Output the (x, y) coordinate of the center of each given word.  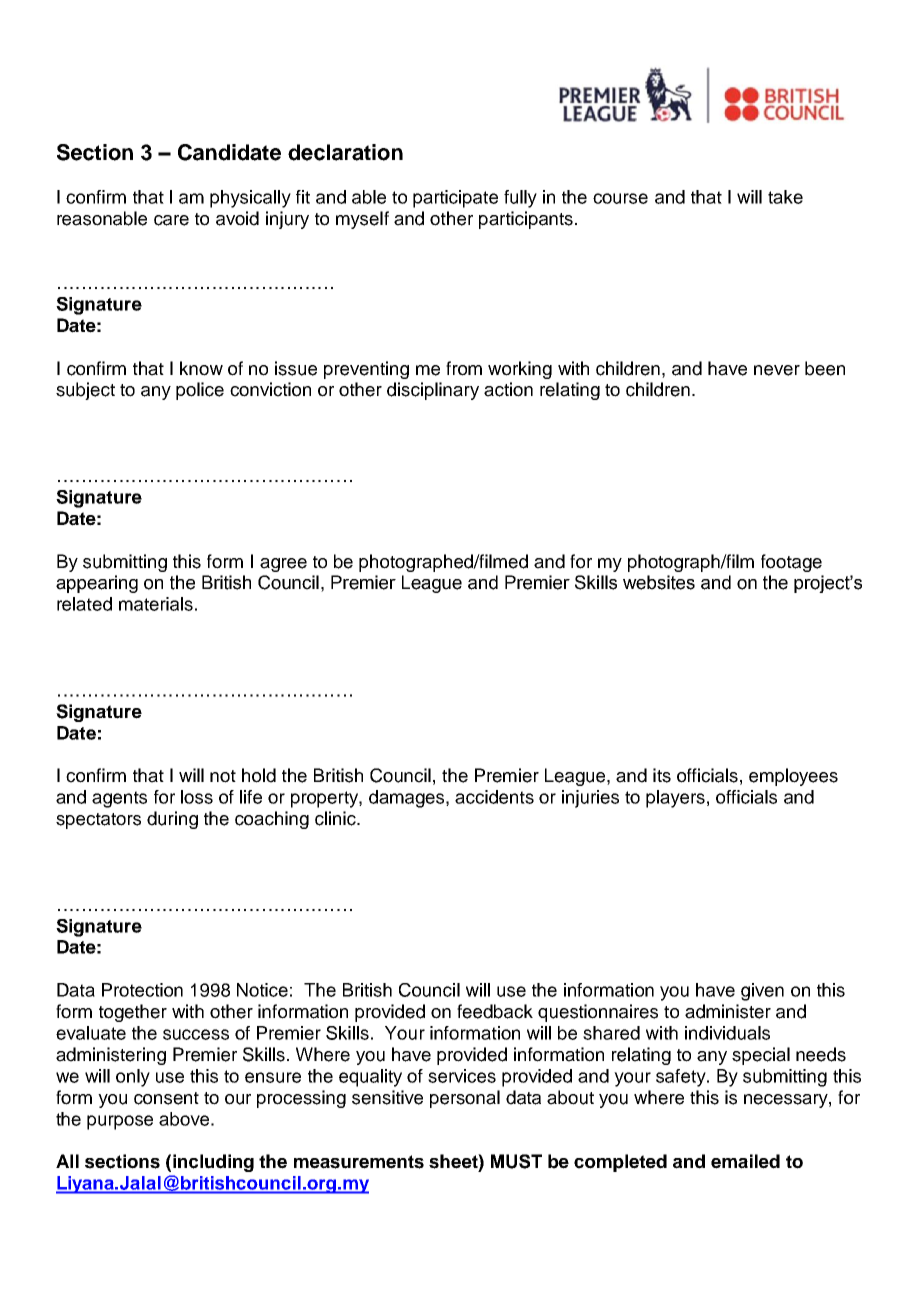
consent (166, 1098)
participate (455, 199)
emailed (745, 1161)
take (785, 197)
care (171, 220)
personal (465, 1099)
